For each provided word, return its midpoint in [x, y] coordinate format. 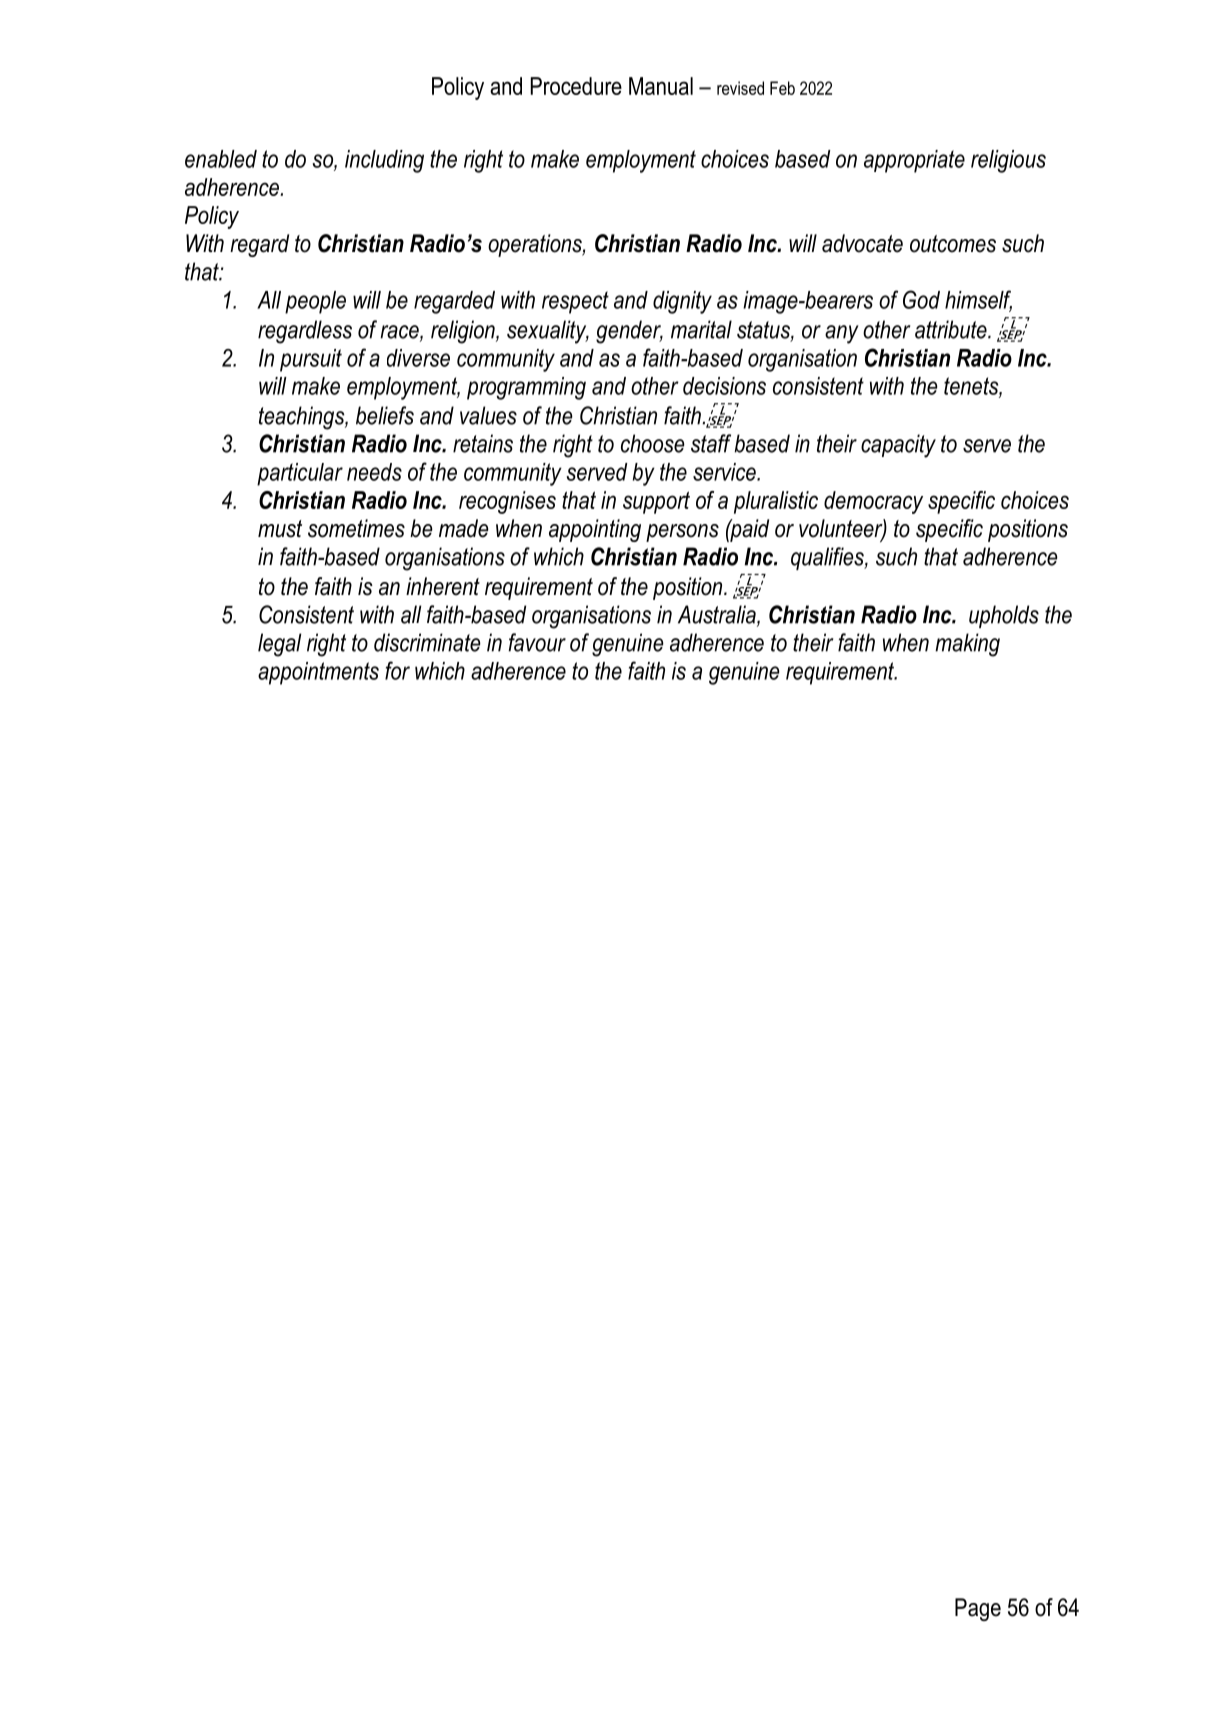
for [397, 670]
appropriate [914, 161]
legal [279, 645]
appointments [318, 673]
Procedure [576, 86]
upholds [1004, 616]
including [384, 161]
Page [978, 1609]
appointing [595, 530]
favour [537, 642]
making [967, 645]
